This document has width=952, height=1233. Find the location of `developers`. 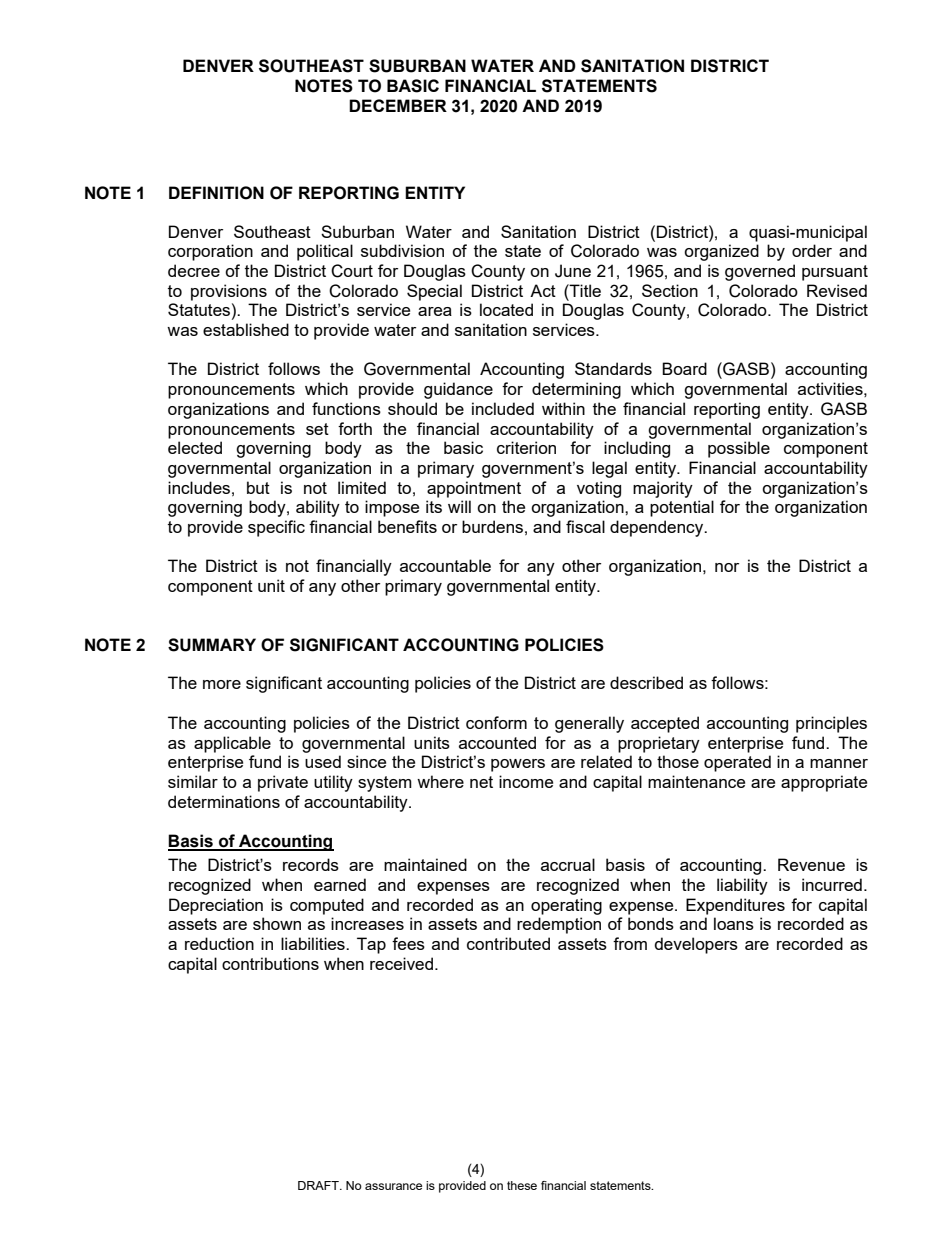

developers is located at coordinates (696, 945).
